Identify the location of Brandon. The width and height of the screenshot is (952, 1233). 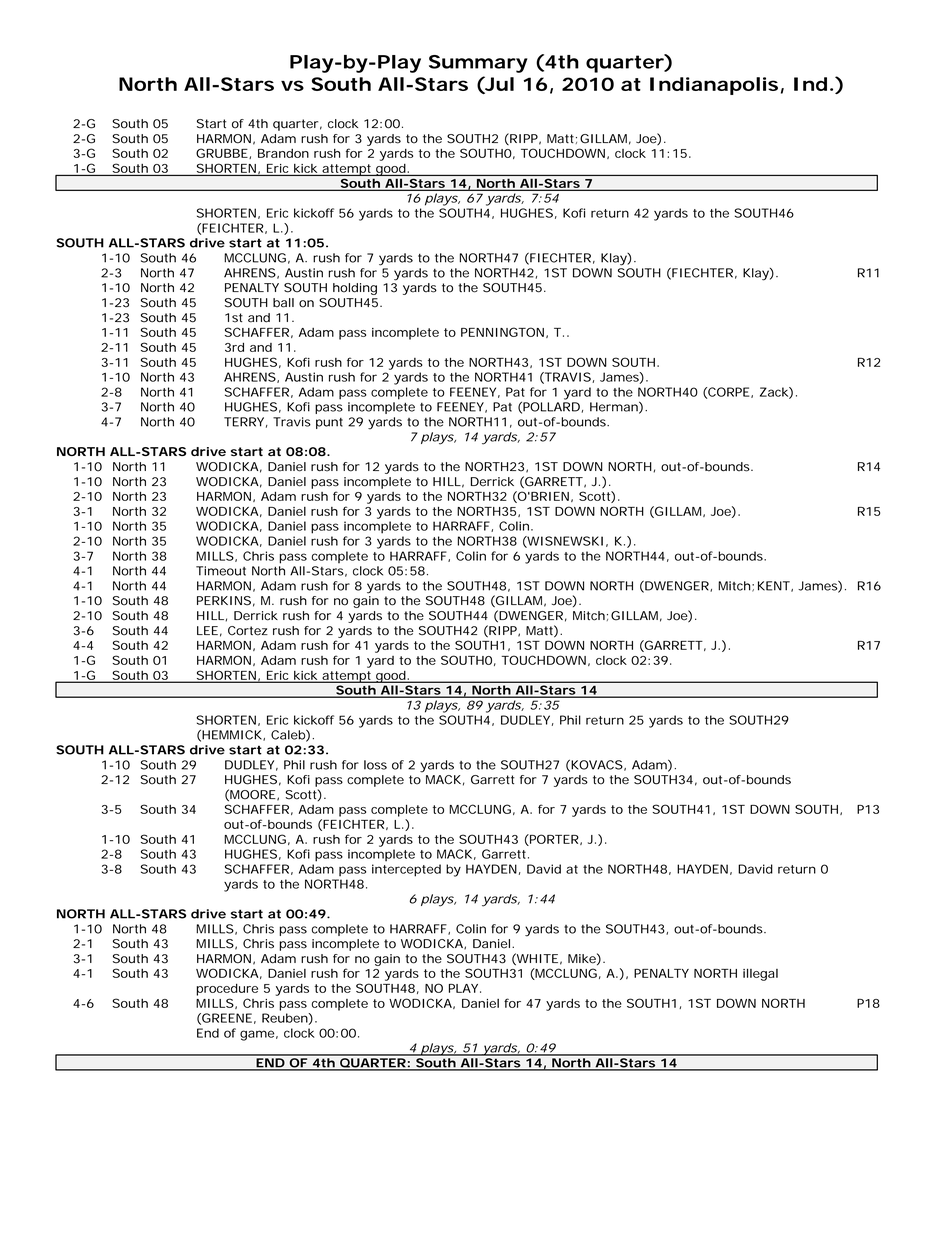
(283, 153).
